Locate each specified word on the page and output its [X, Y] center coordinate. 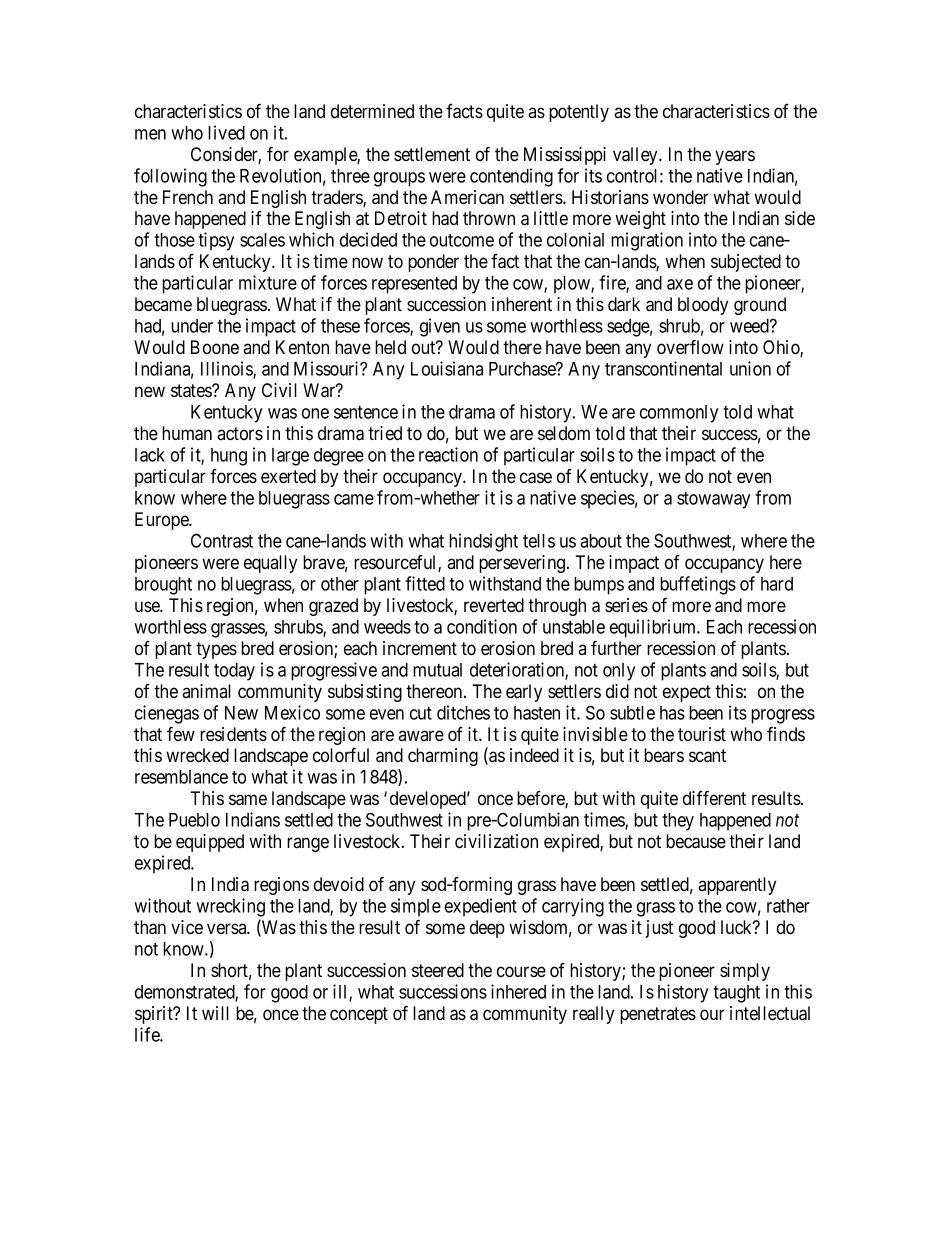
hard [777, 584]
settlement [432, 154]
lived [226, 132]
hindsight [483, 542]
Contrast [222, 540]
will [215, 1013]
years [735, 157]
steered [438, 970]
